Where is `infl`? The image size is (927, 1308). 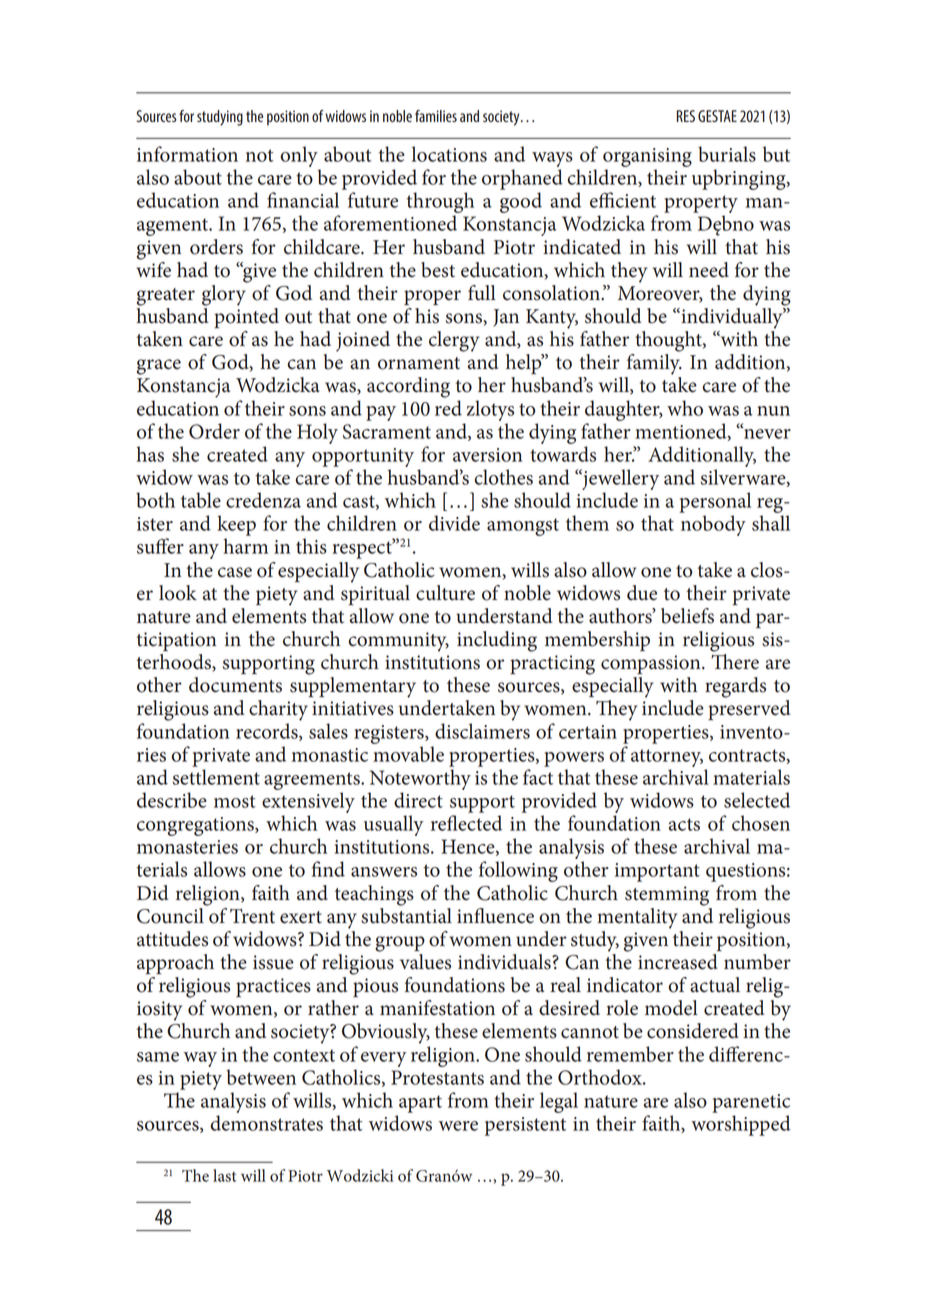 infl is located at coordinates (471, 915).
